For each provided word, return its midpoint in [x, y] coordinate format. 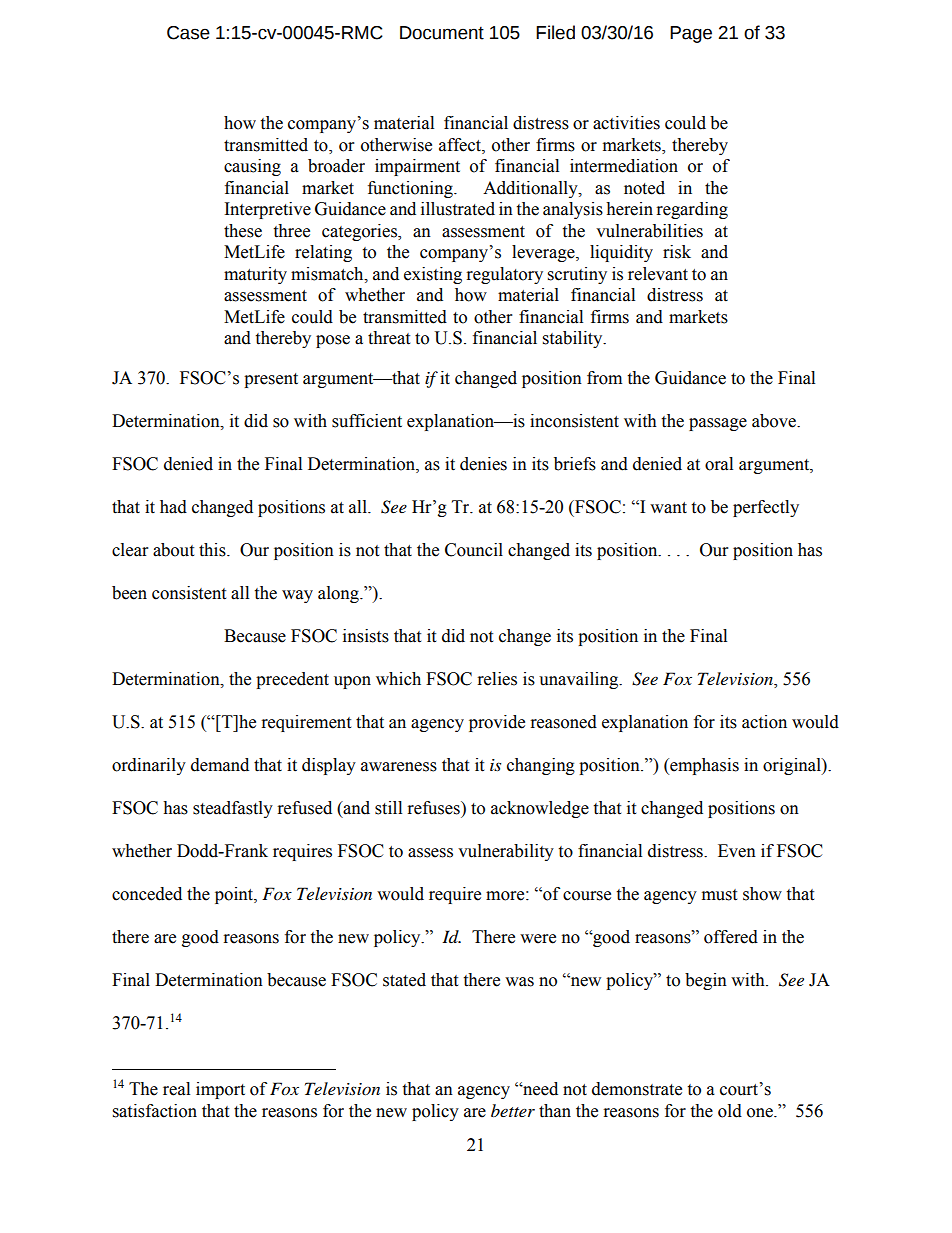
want [668, 508]
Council [474, 550]
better [513, 1110]
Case [188, 33]
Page [691, 34]
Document [442, 33]
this [213, 550]
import [220, 1090]
